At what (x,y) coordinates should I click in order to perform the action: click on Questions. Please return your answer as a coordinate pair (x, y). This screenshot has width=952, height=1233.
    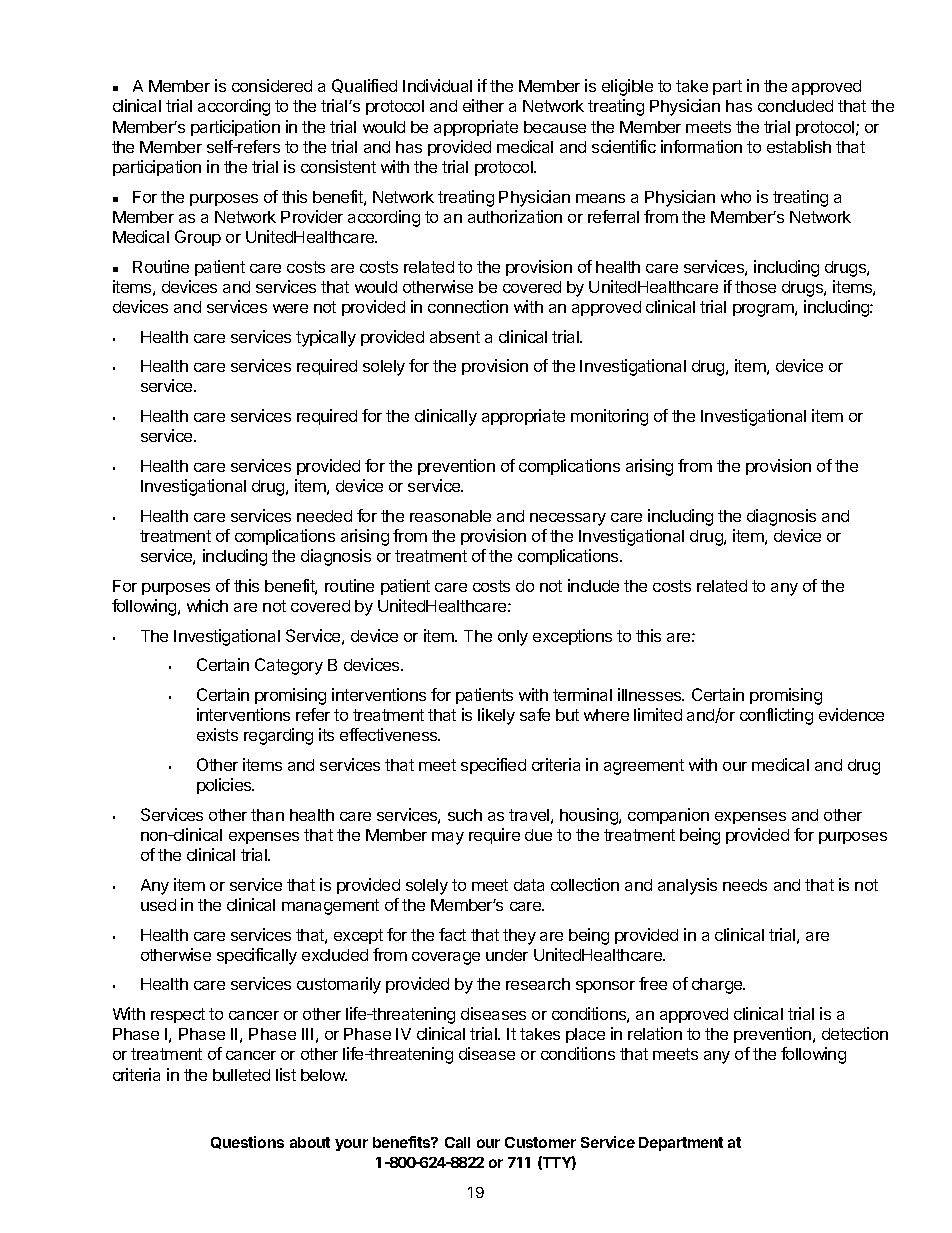
    Looking at the image, I should click on (247, 1142).
